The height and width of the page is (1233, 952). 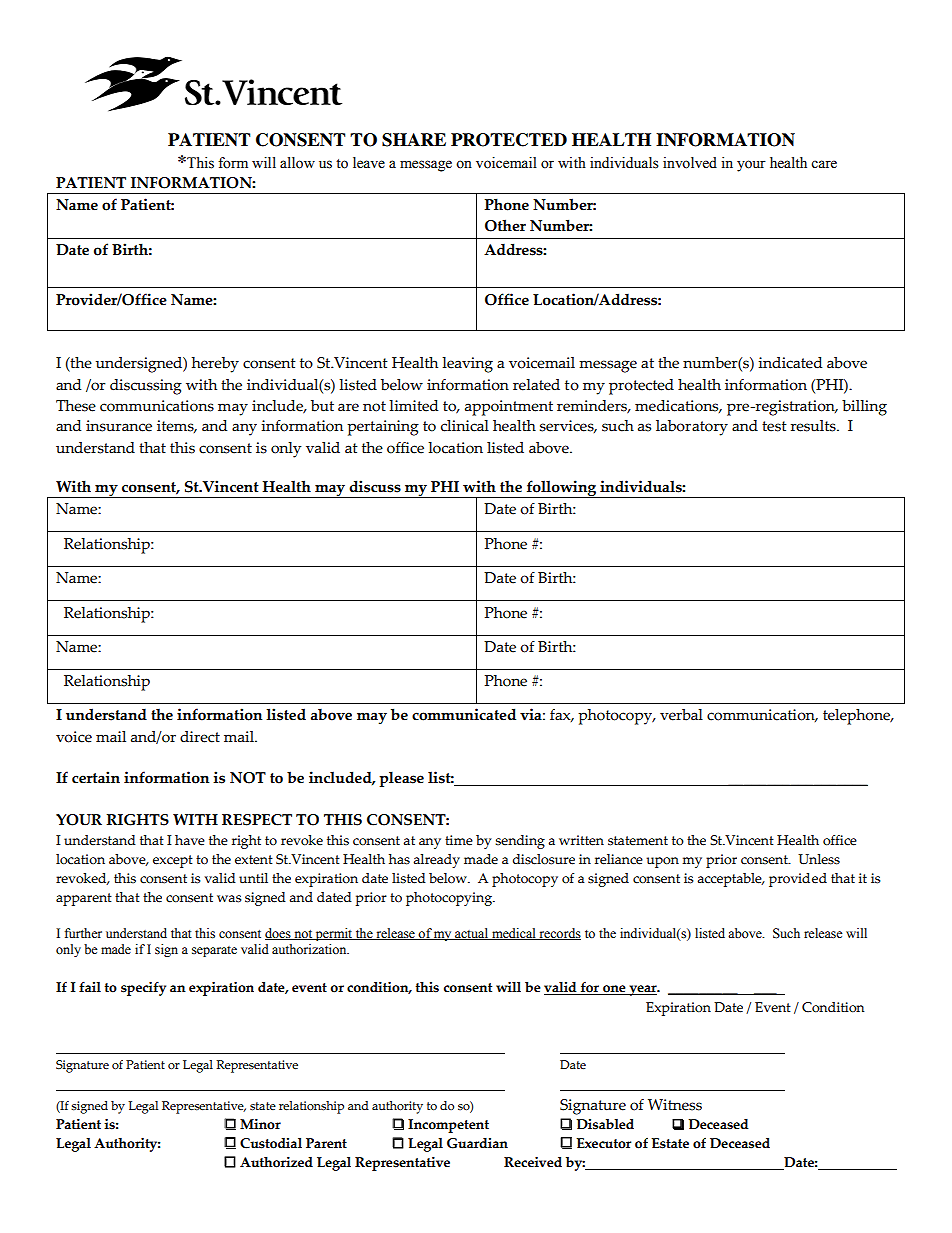 What do you see at coordinates (436, 861) in the page?
I see `already` at bounding box center [436, 861].
